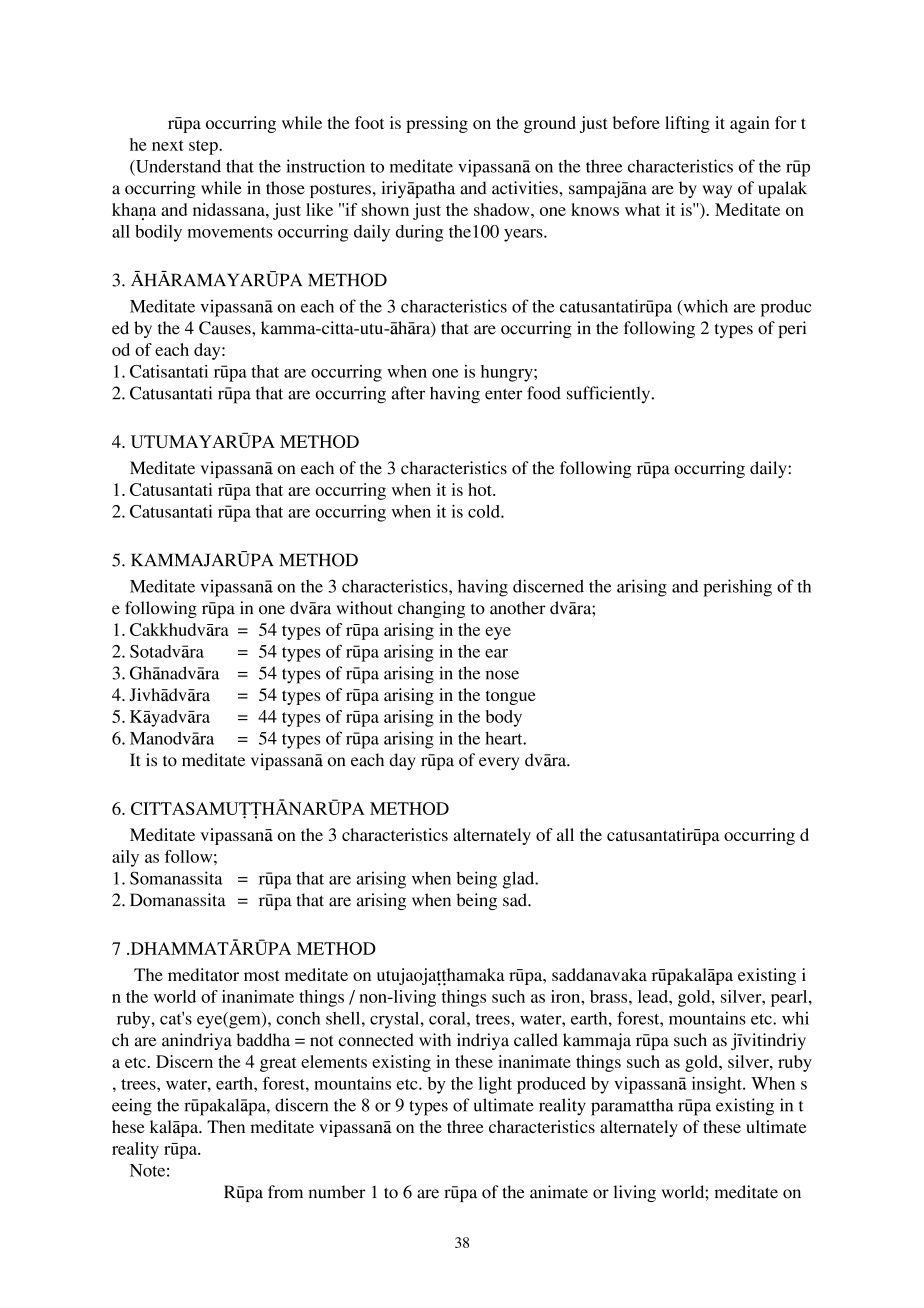 Image resolution: width=924 pixels, height=1308 pixels. I want to click on enter, so click(503, 394).
